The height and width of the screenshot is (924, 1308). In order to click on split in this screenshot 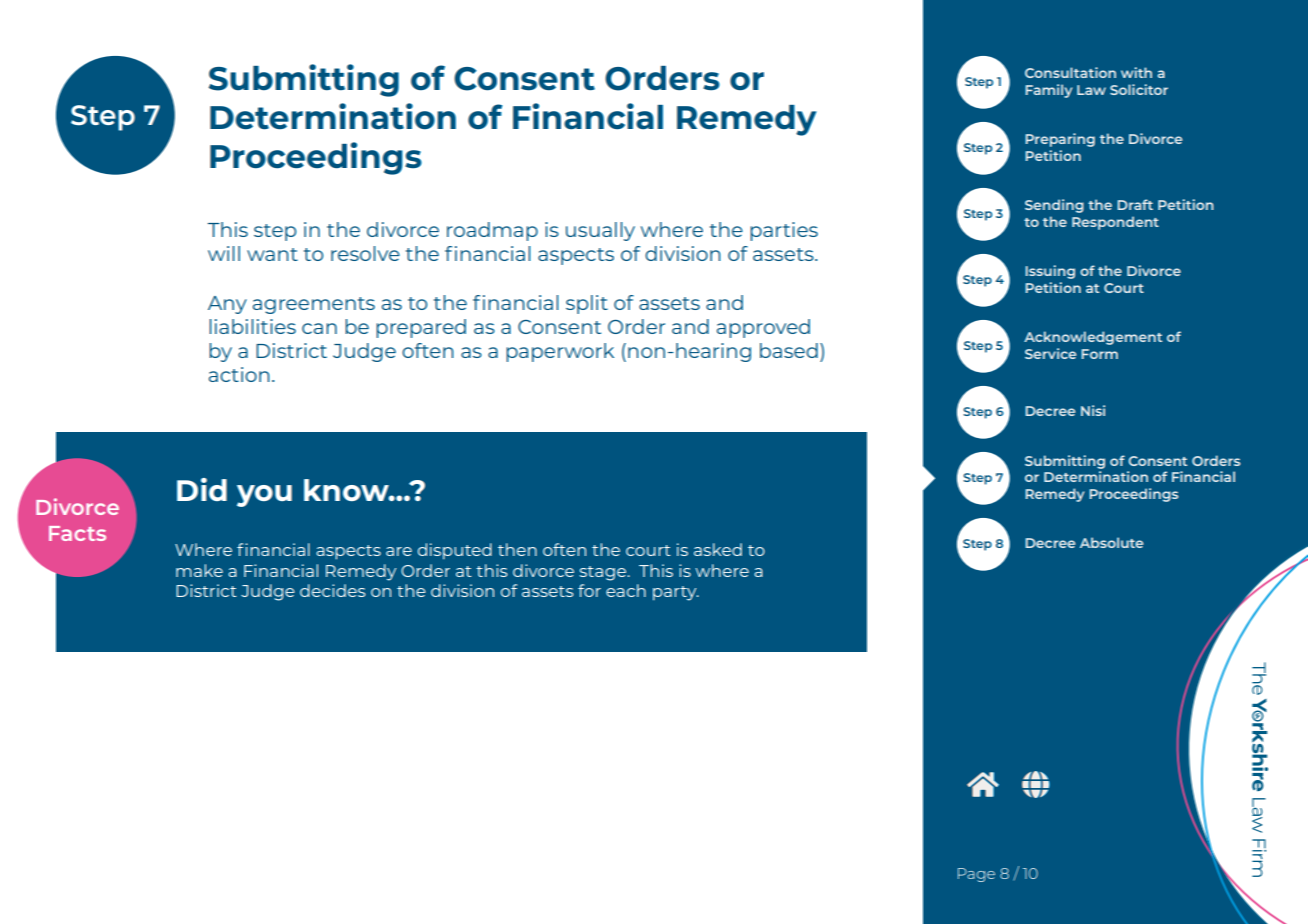, I will do `click(587, 304)`.
